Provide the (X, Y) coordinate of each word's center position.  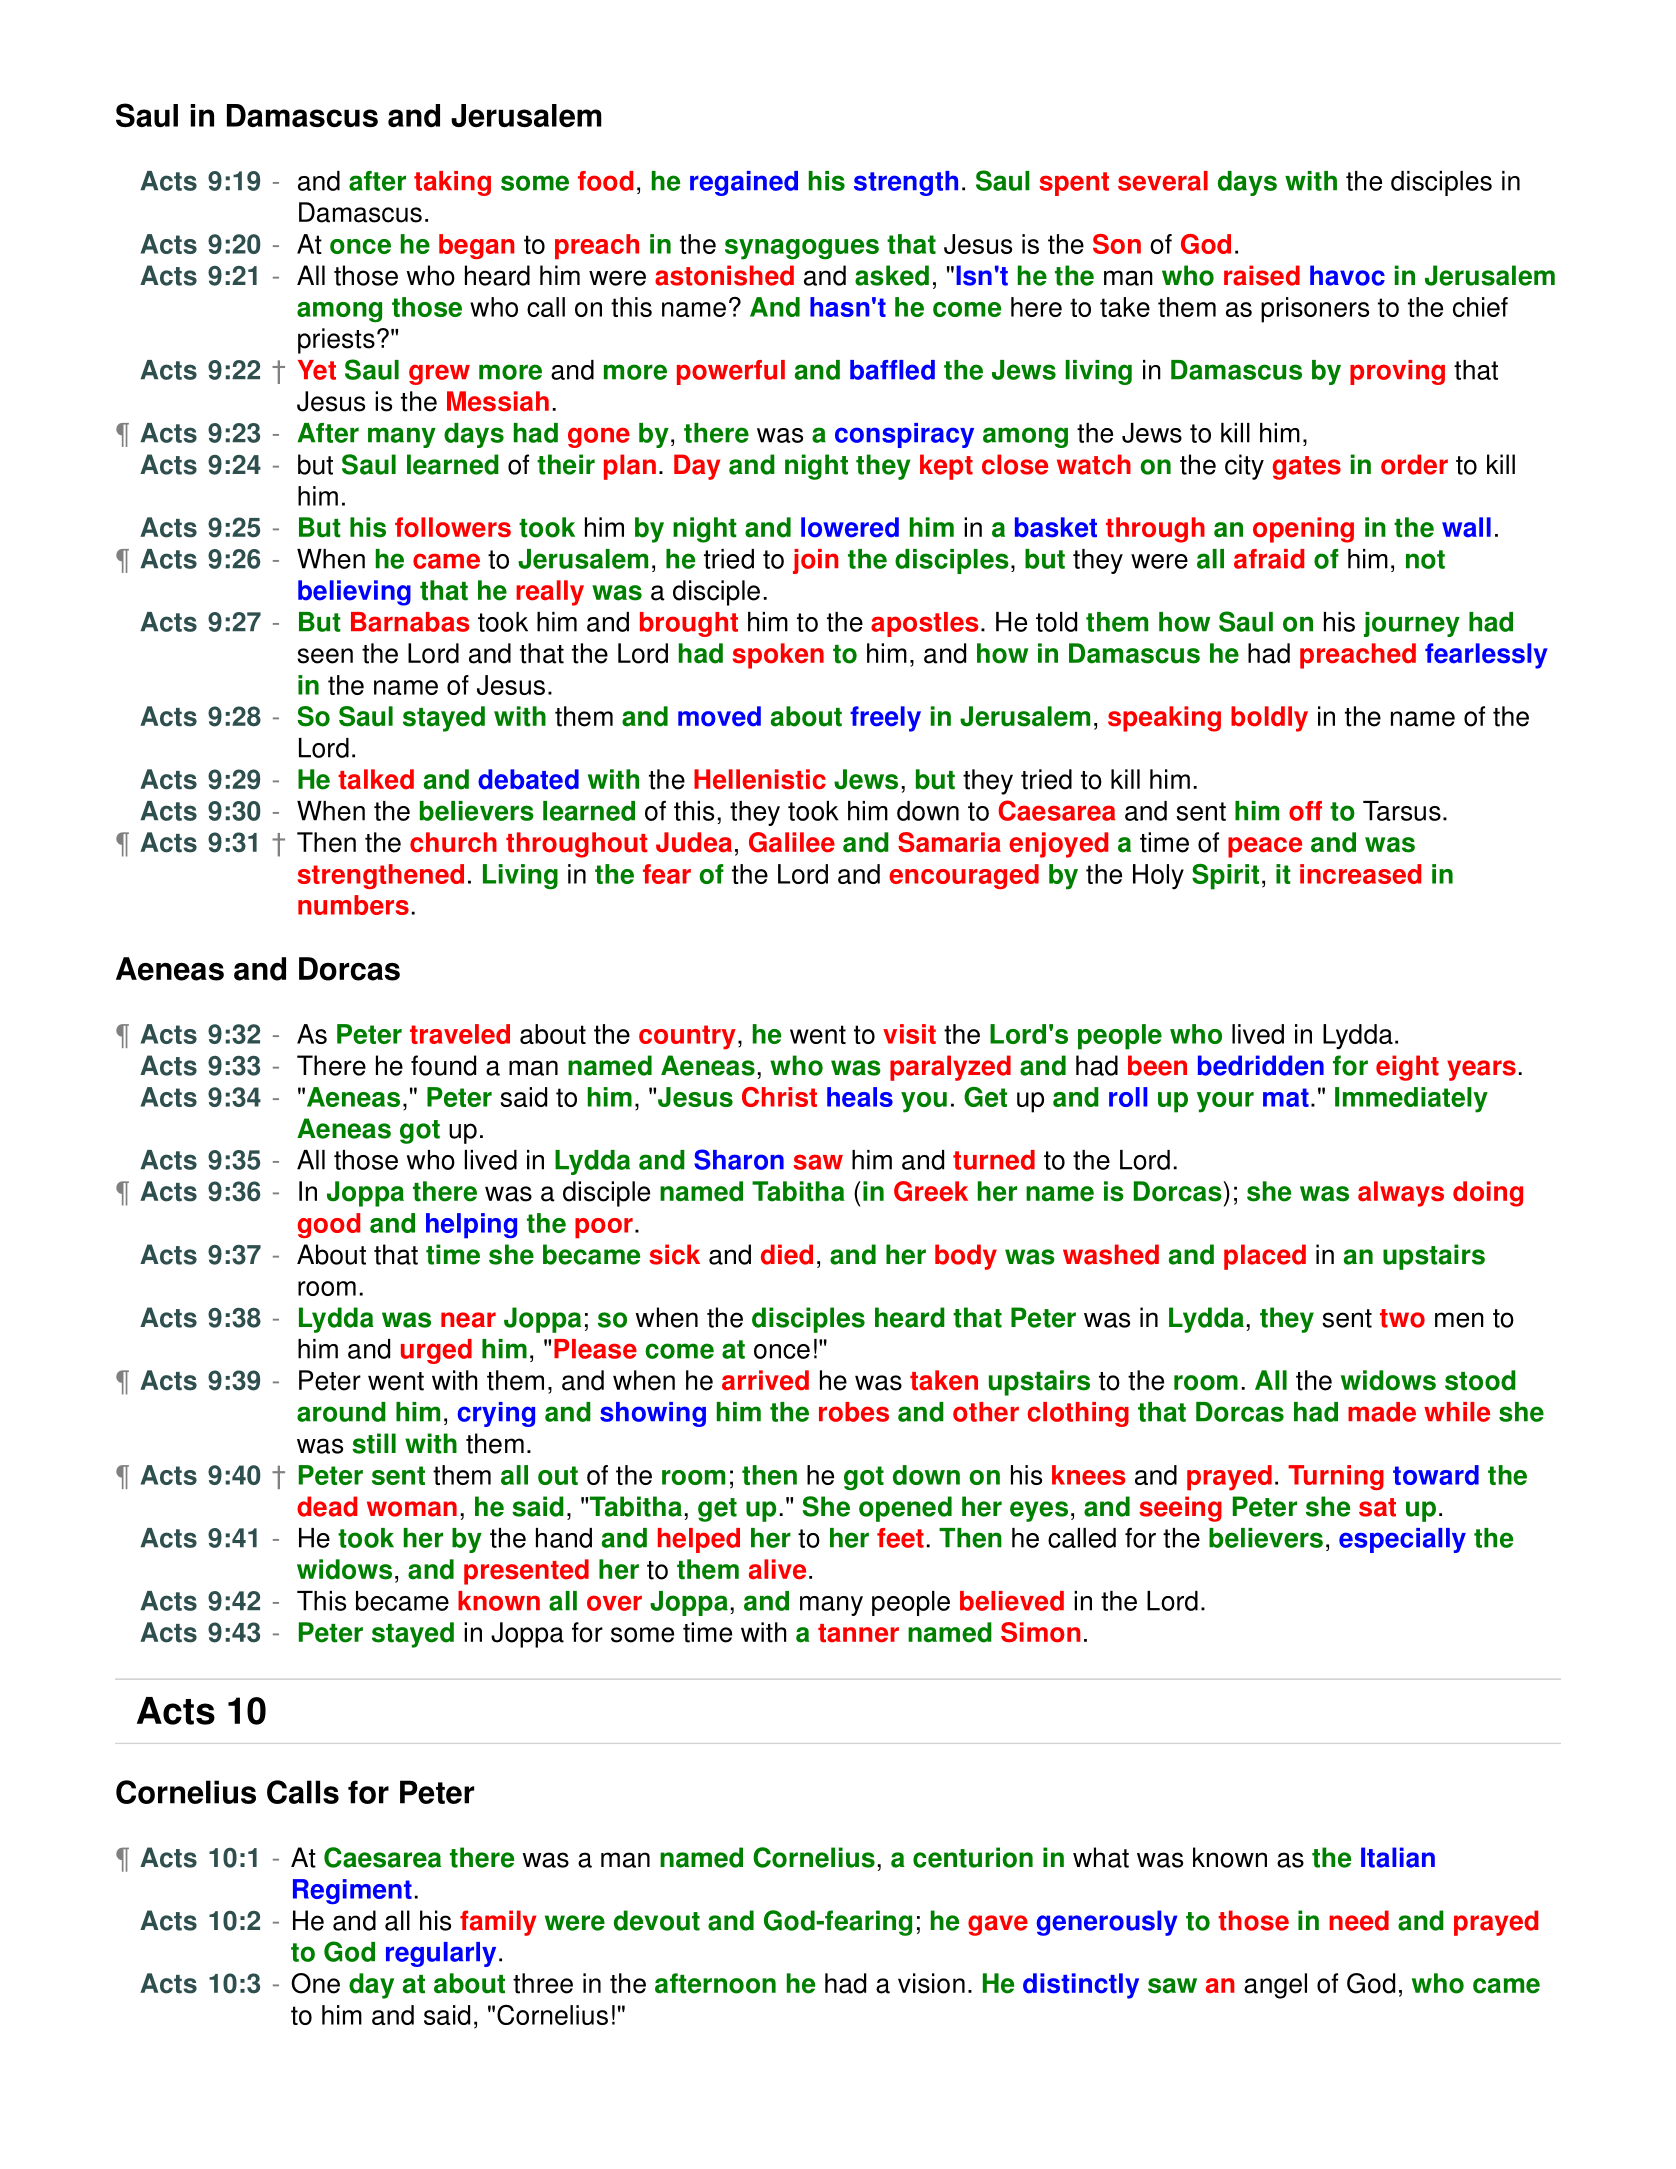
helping (471, 1226)
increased (1360, 874)
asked (892, 275)
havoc (1347, 275)
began (476, 246)
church (453, 842)
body (966, 1257)
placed (1265, 1257)
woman (412, 1509)
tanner (858, 1633)
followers (453, 527)
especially (1402, 1540)
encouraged (964, 876)
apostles (924, 624)
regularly (441, 1954)
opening (1303, 530)
